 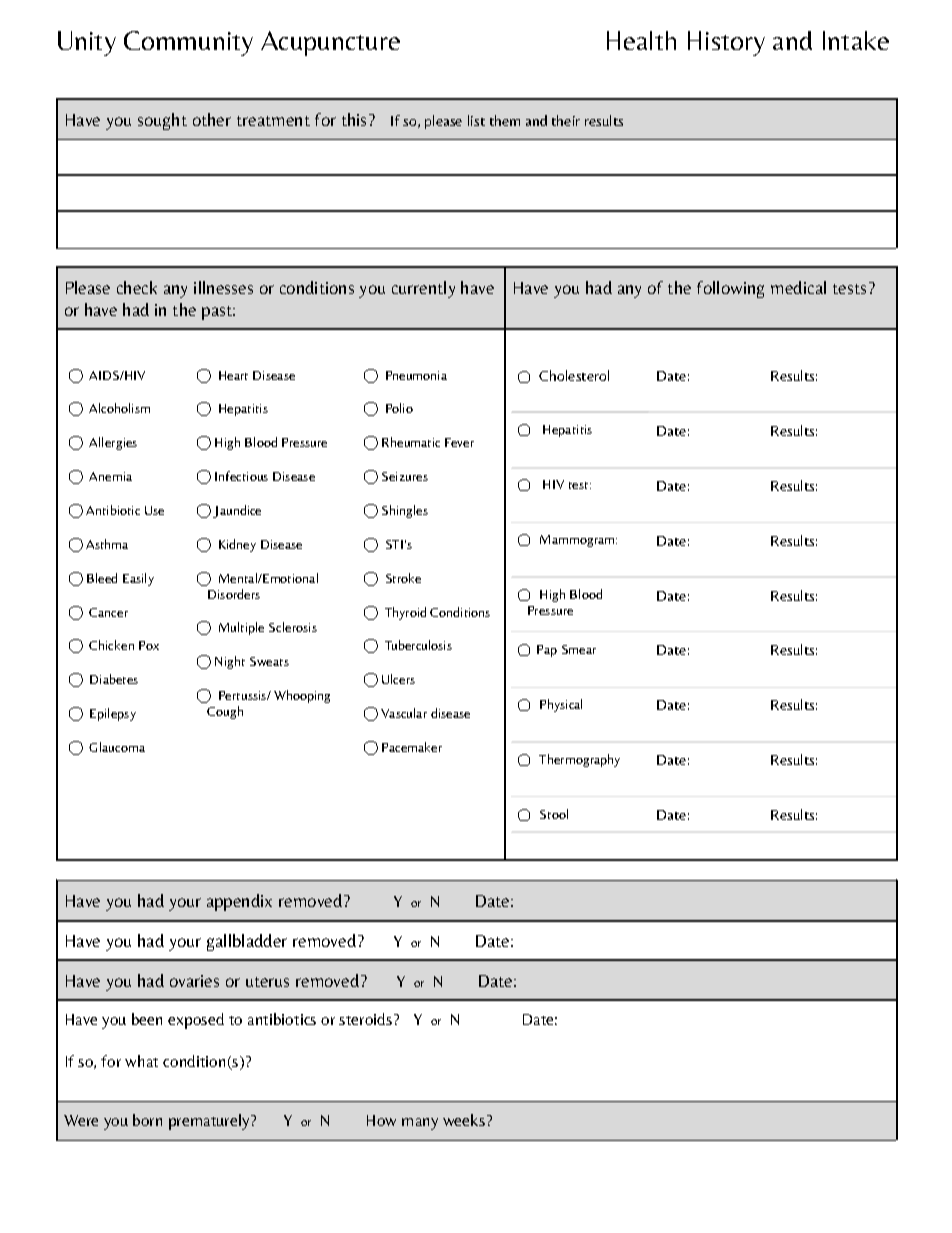 What do you see at coordinates (476, 120) in the screenshot?
I see `list` at bounding box center [476, 120].
